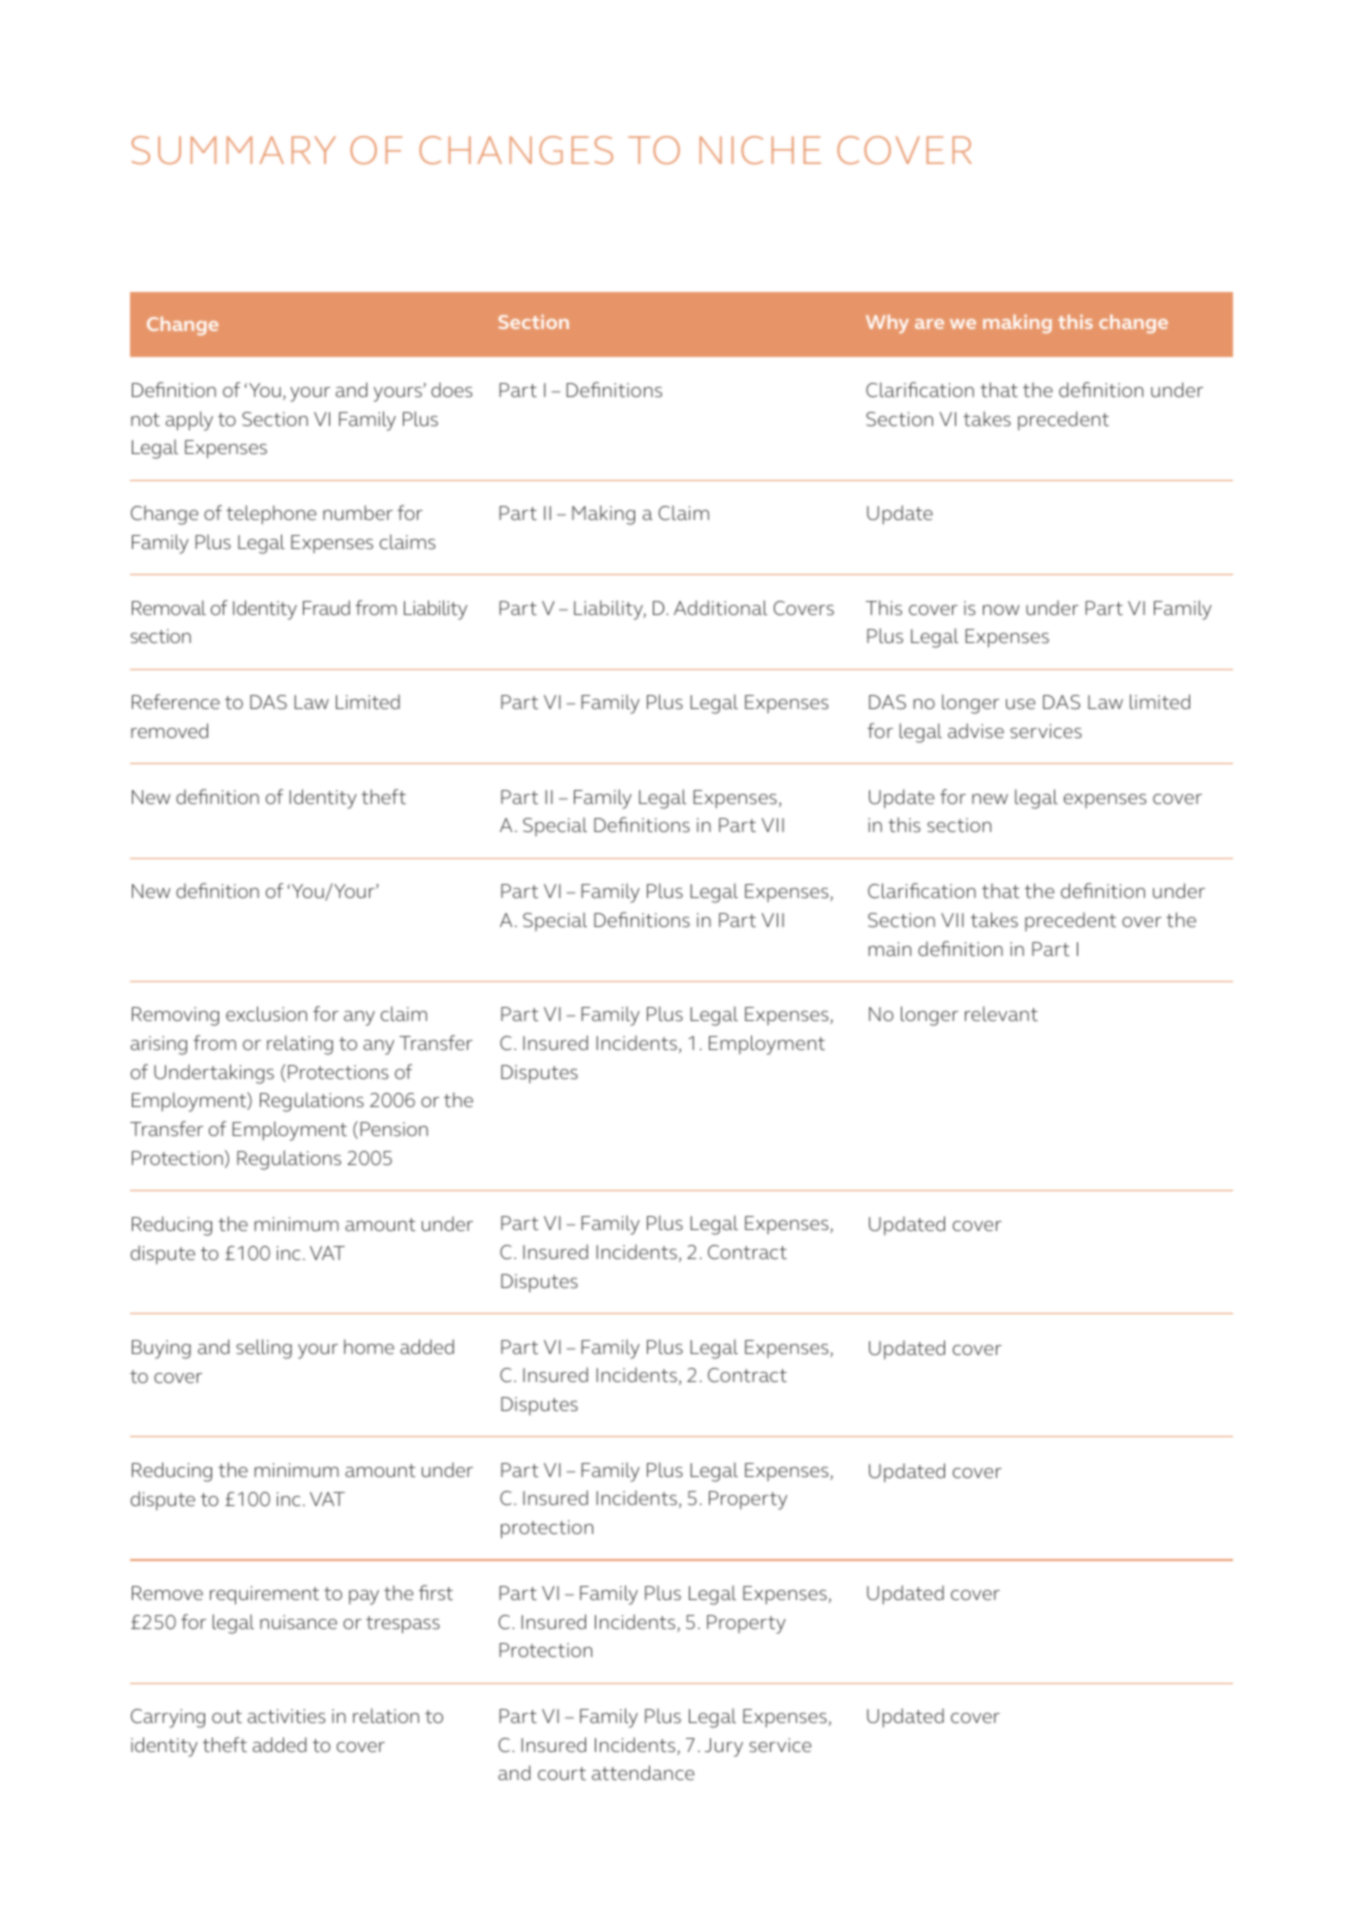  What do you see at coordinates (976, 730) in the screenshot?
I see `advise` at bounding box center [976, 730].
